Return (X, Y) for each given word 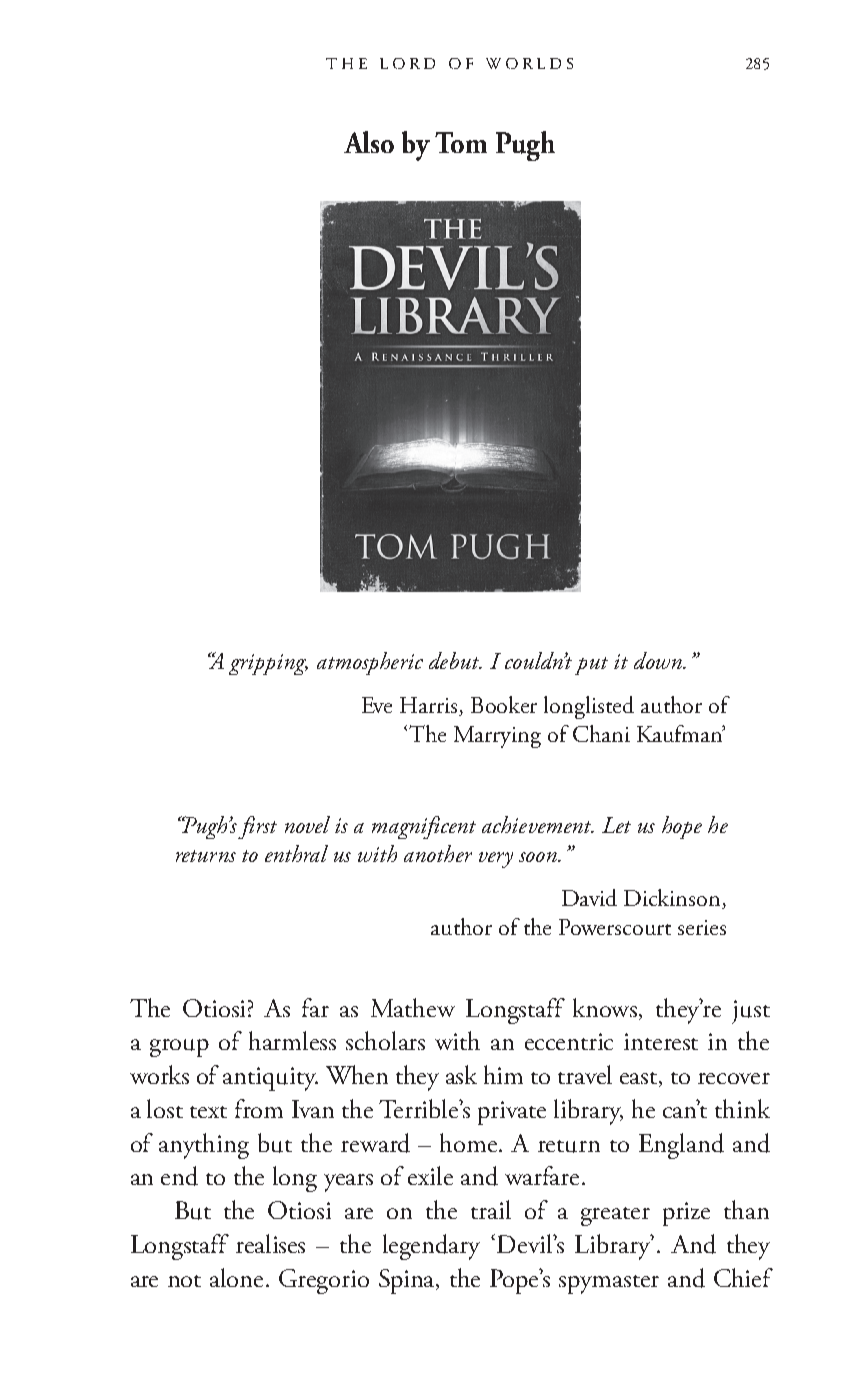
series (702, 927)
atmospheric (370, 663)
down (659, 660)
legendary (431, 1247)
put (591, 666)
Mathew (413, 1007)
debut (455, 660)
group (179, 1048)
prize (686, 1214)
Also (369, 142)
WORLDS (529, 63)
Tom (461, 142)
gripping (268, 664)
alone (238, 1277)
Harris (430, 705)
